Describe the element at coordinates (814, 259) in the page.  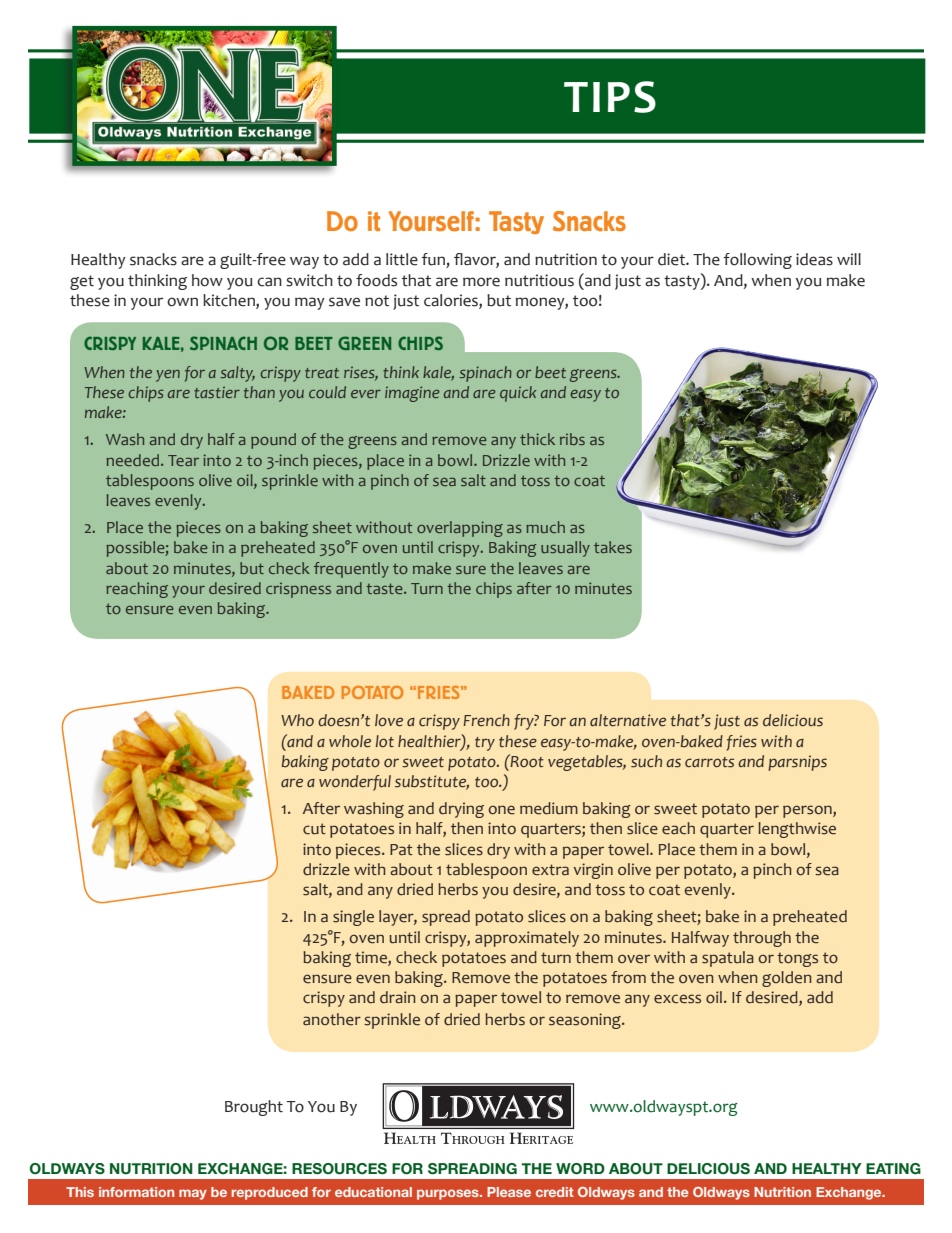
I see `ideas` at that location.
